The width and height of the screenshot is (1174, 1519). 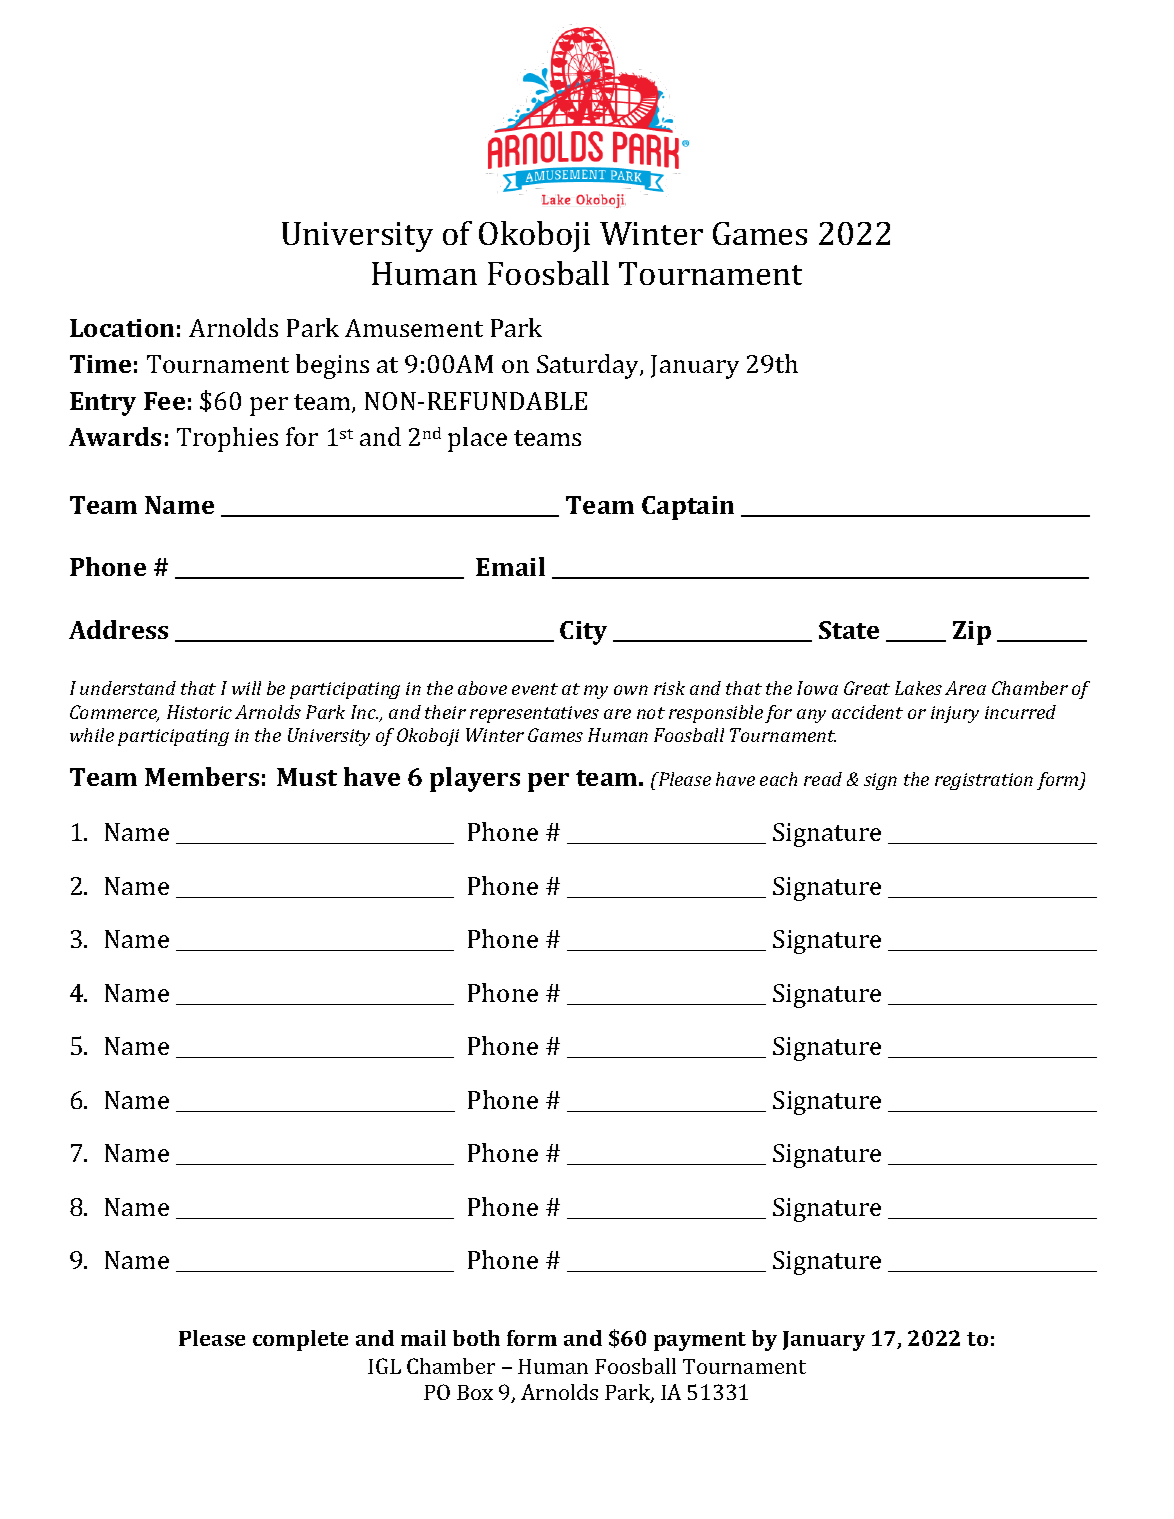 What do you see at coordinates (700, 1341) in the screenshot?
I see `payment` at bounding box center [700, 1341].
